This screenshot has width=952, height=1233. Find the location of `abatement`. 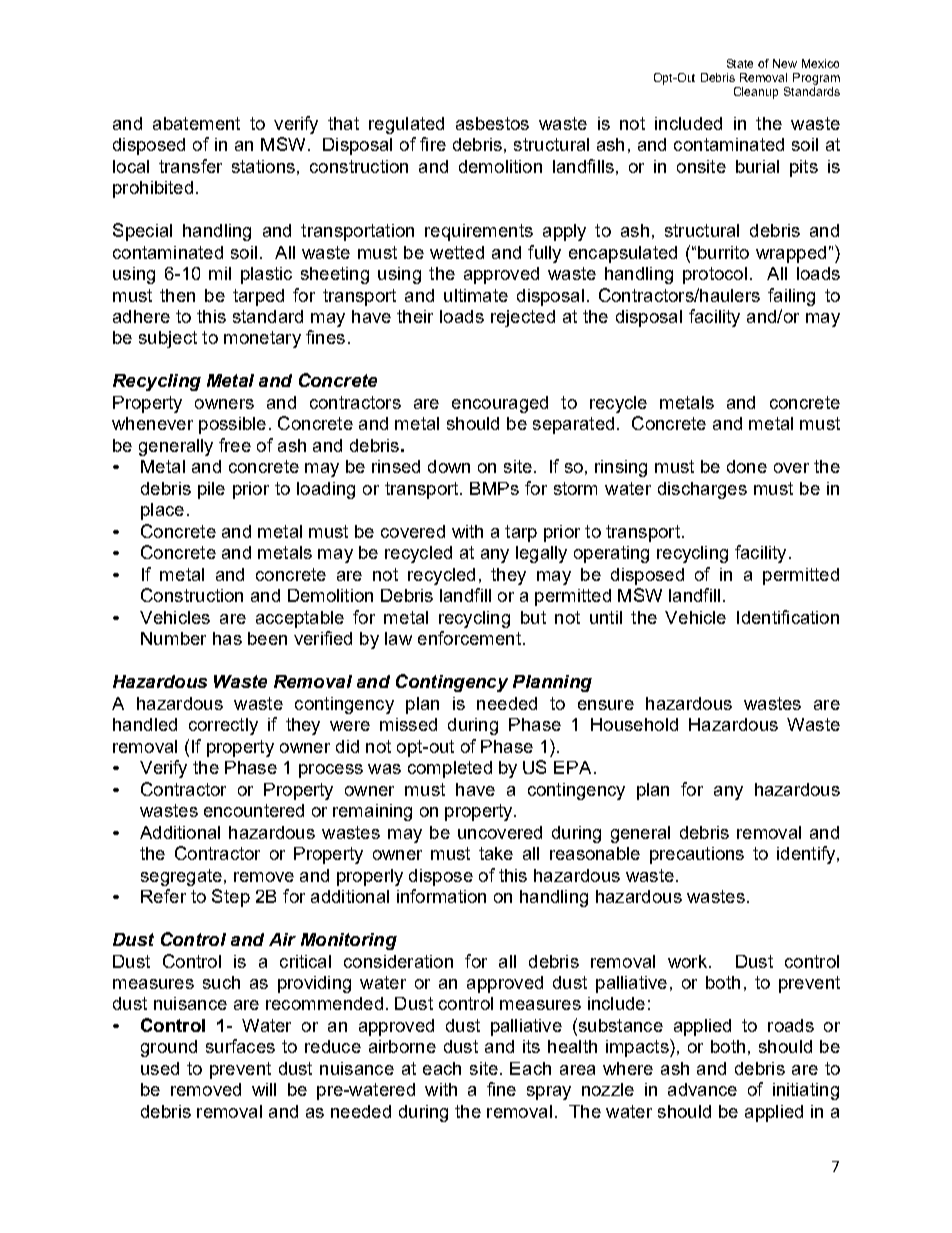

abatement is located at coordinates (196, 123).
